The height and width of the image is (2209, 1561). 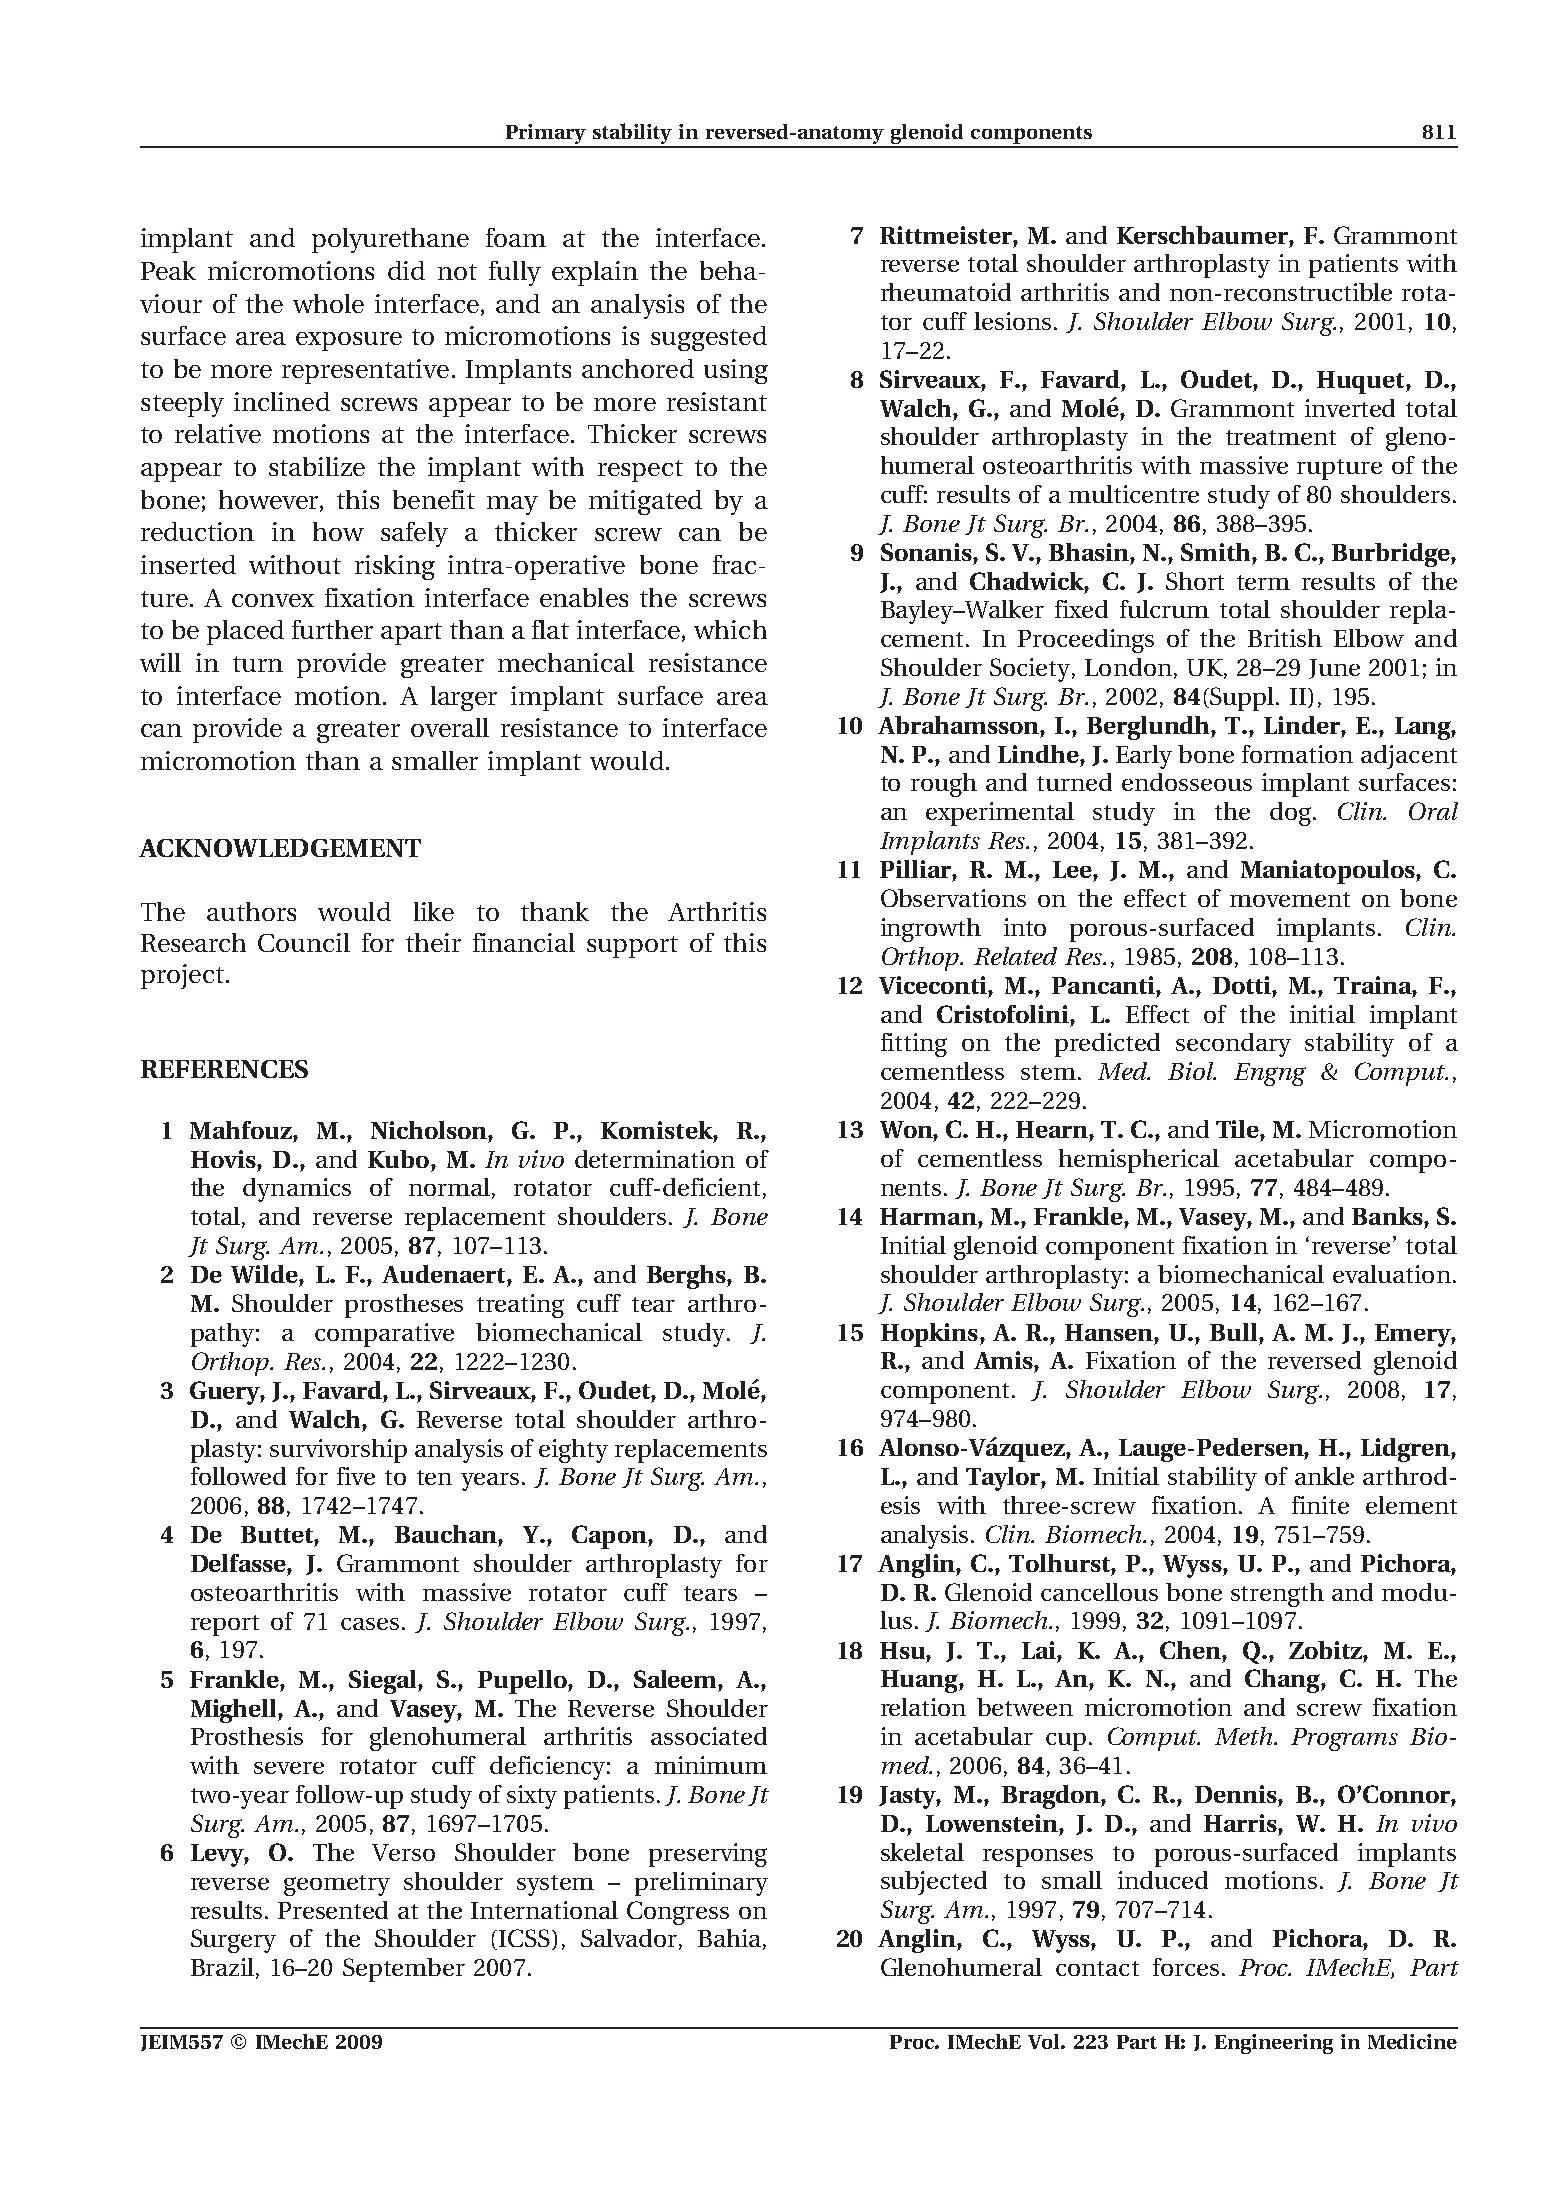 What do you see at coordinates (929, 1216) in the image?
I see `Harman` at bounding box center [929, 1216].
